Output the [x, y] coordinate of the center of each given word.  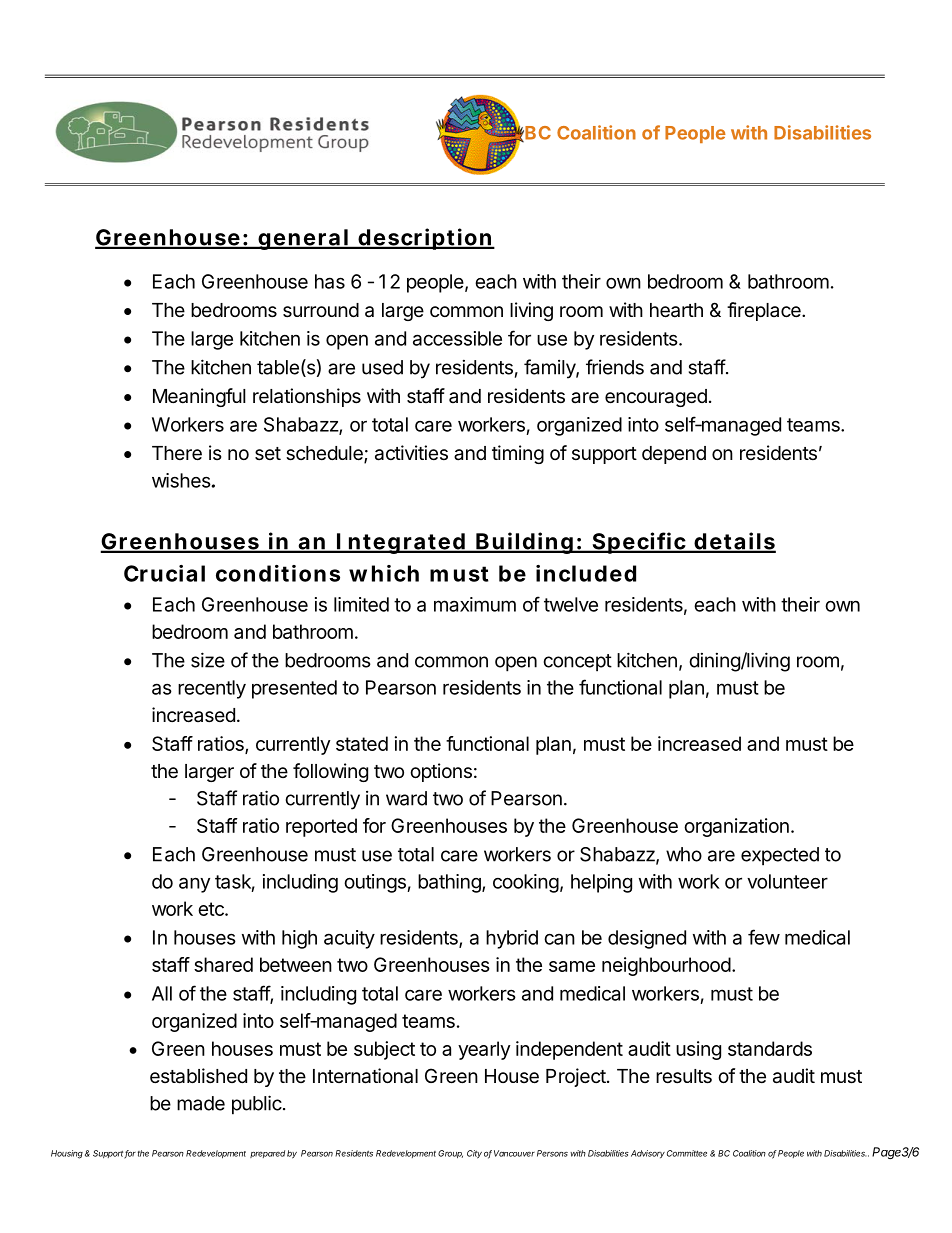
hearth [676, 310]
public [257, 1105]
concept [578, 663]
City [474, 1154]
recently [212, 689]
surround [321, 310]
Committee [687, 1153]
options [441, 772]
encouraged [656, 398]
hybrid [512, 939]
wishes [182, 480]
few [764, 937]
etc [212, 909]
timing [518, 454]
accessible [457, 338]
